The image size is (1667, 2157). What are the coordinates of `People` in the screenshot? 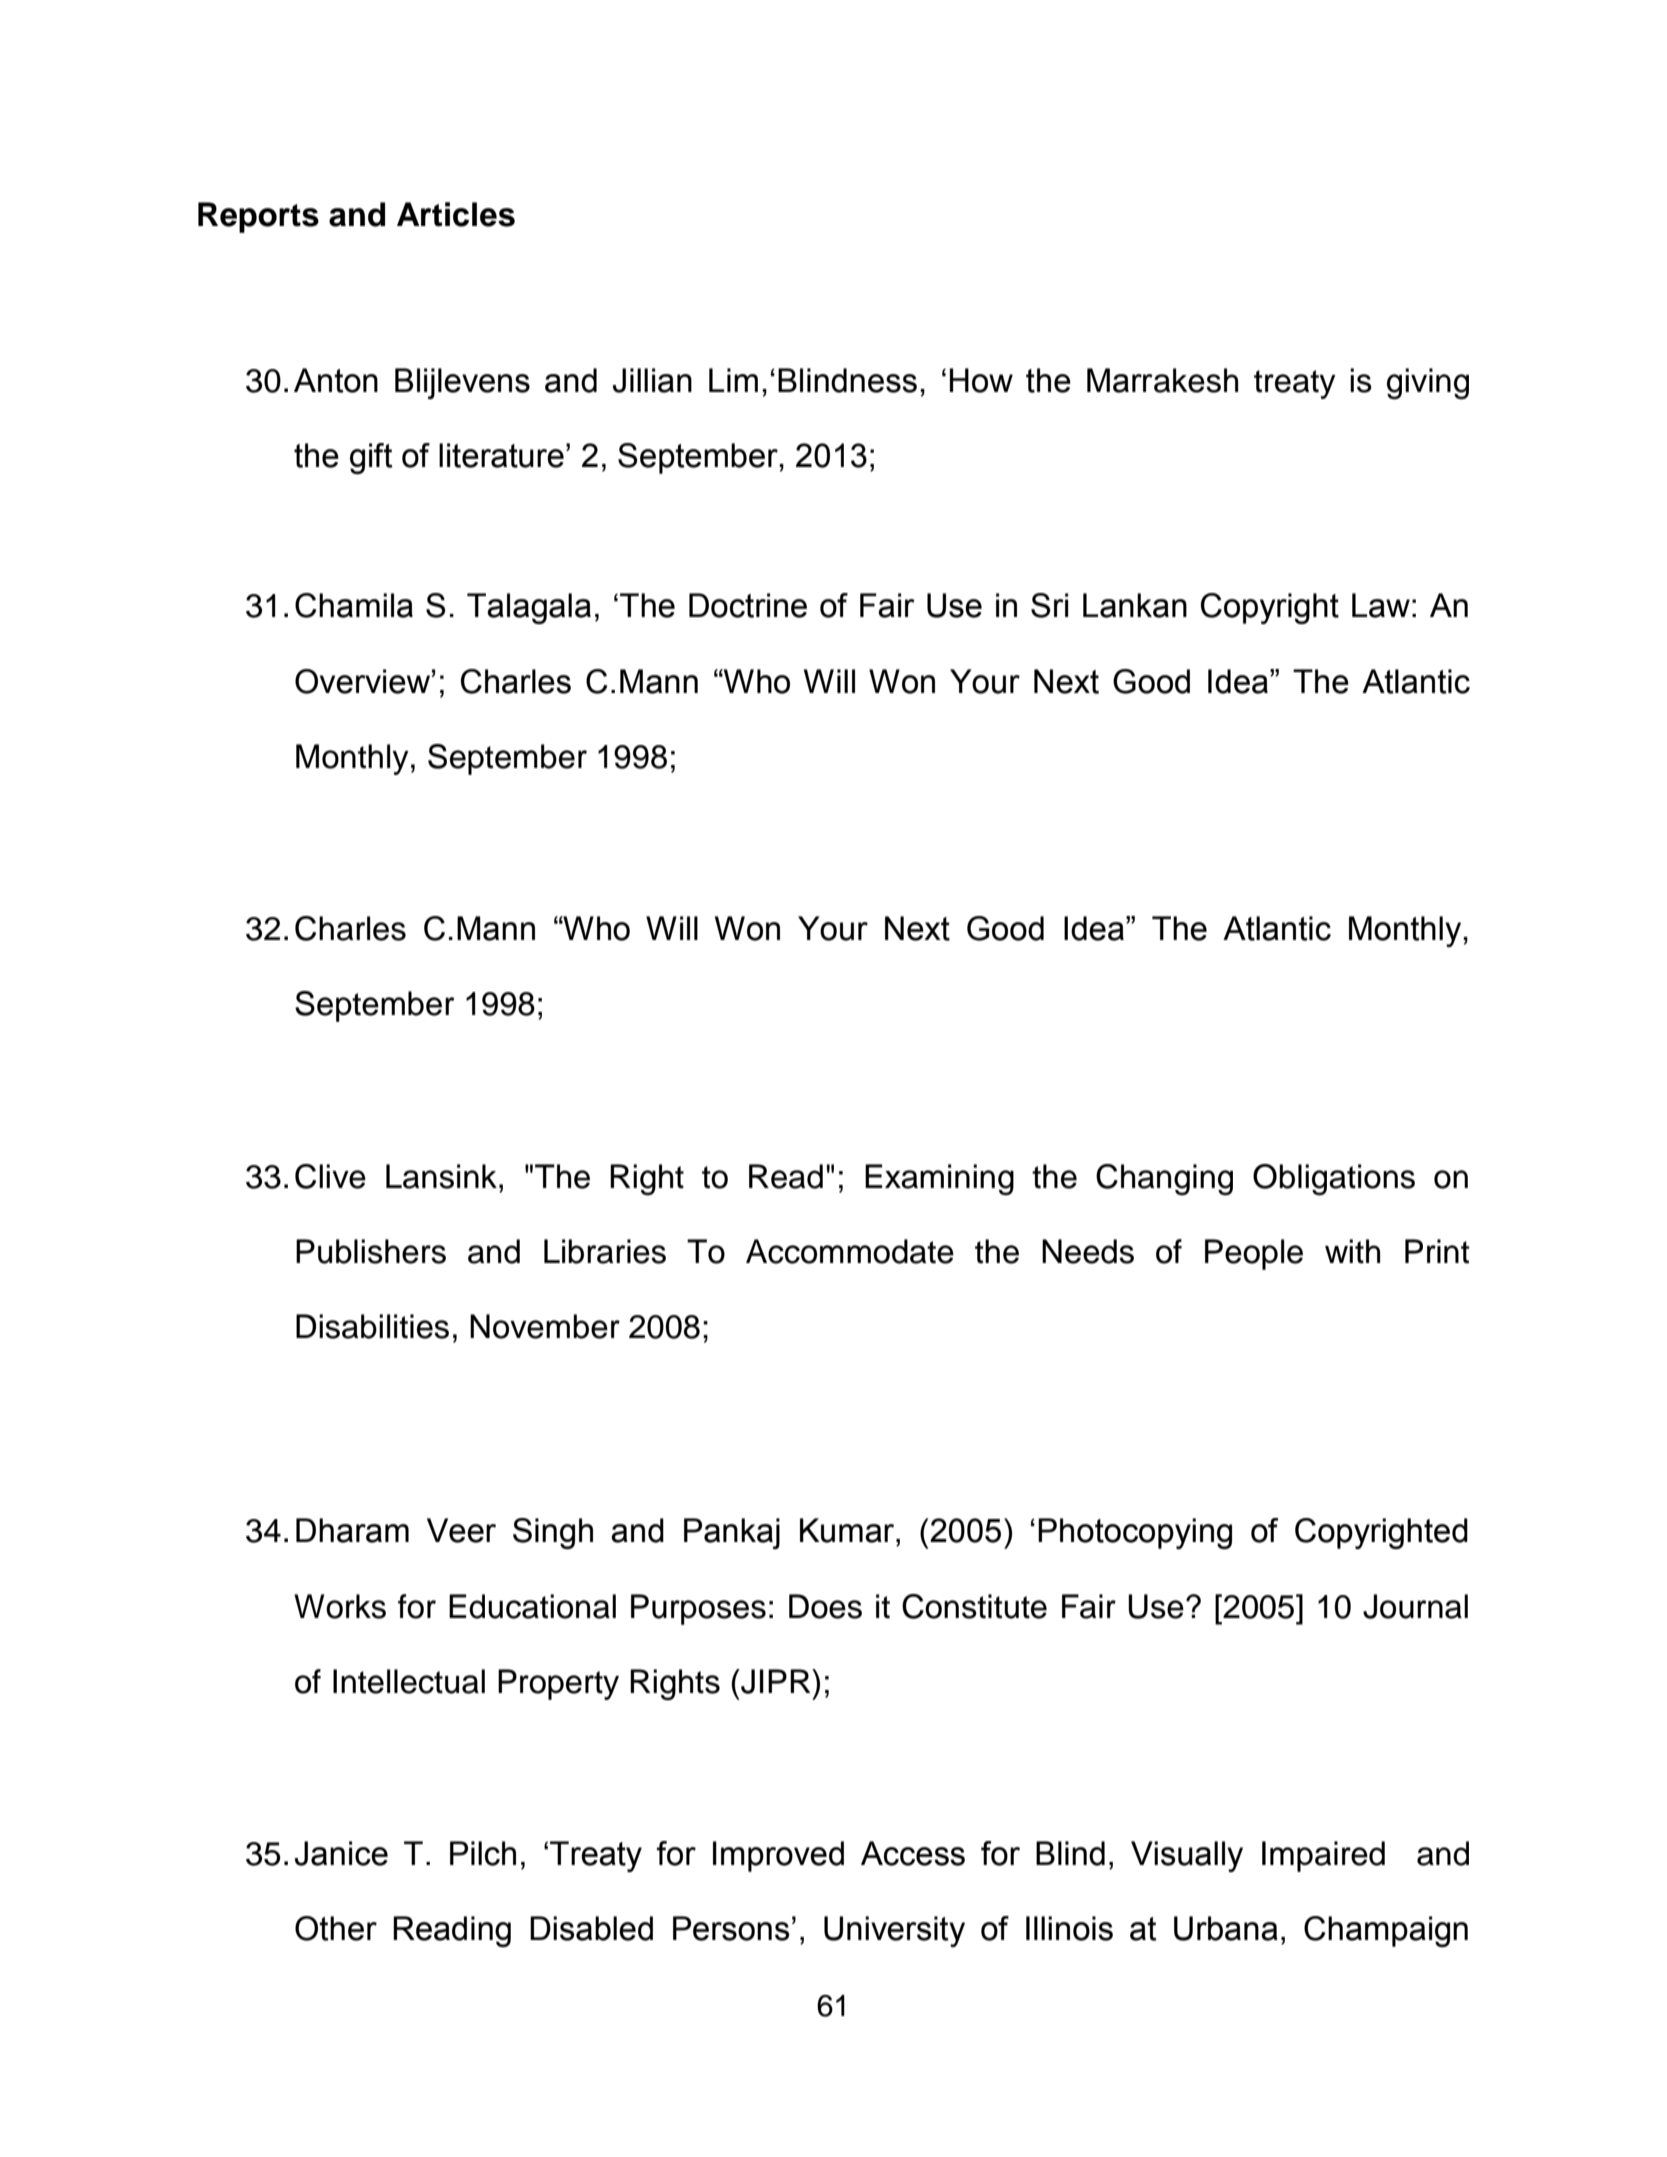 It's located at (1254, 1254).
